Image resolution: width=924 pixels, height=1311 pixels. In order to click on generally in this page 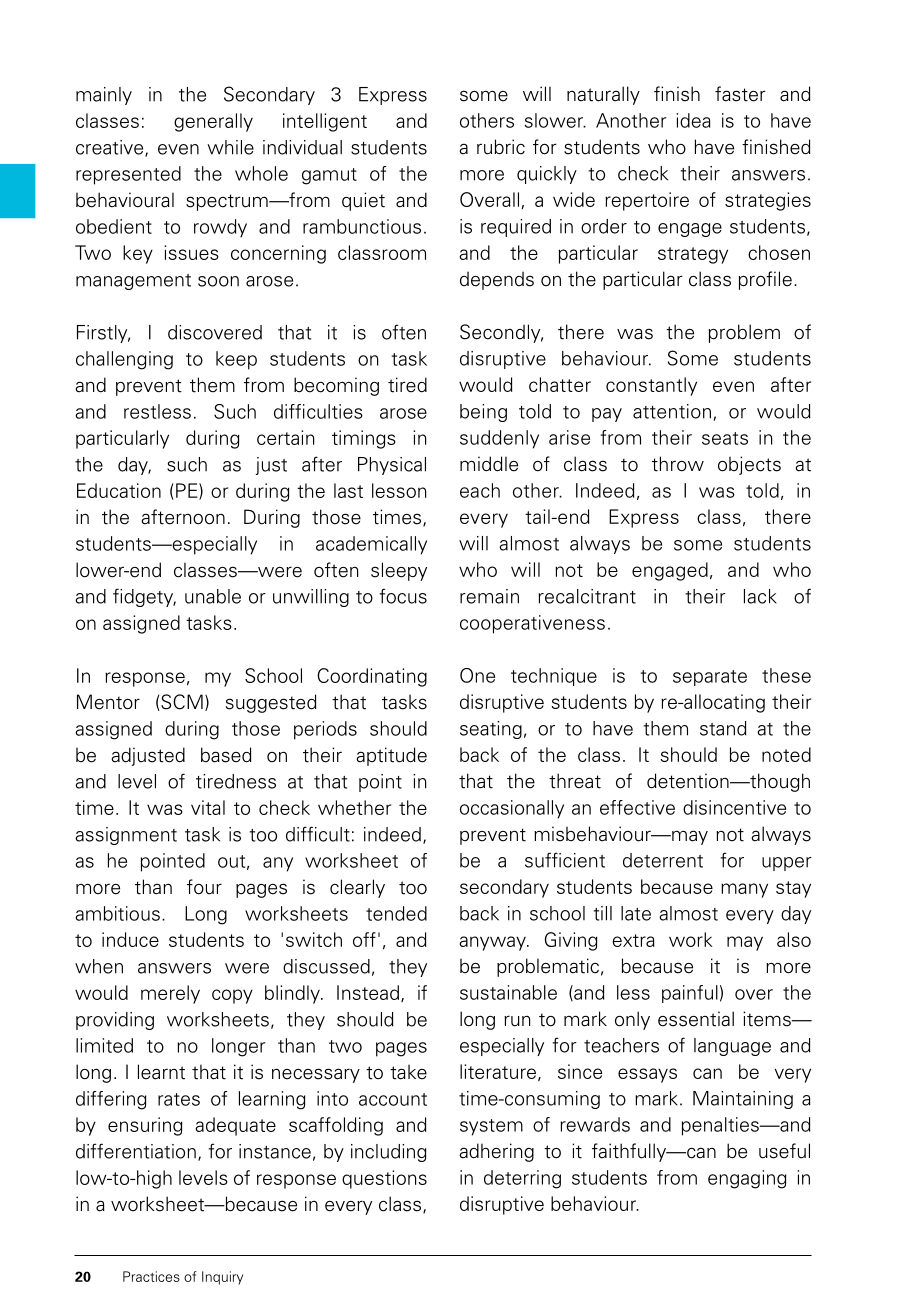, I will do `click(213, 122)`.
